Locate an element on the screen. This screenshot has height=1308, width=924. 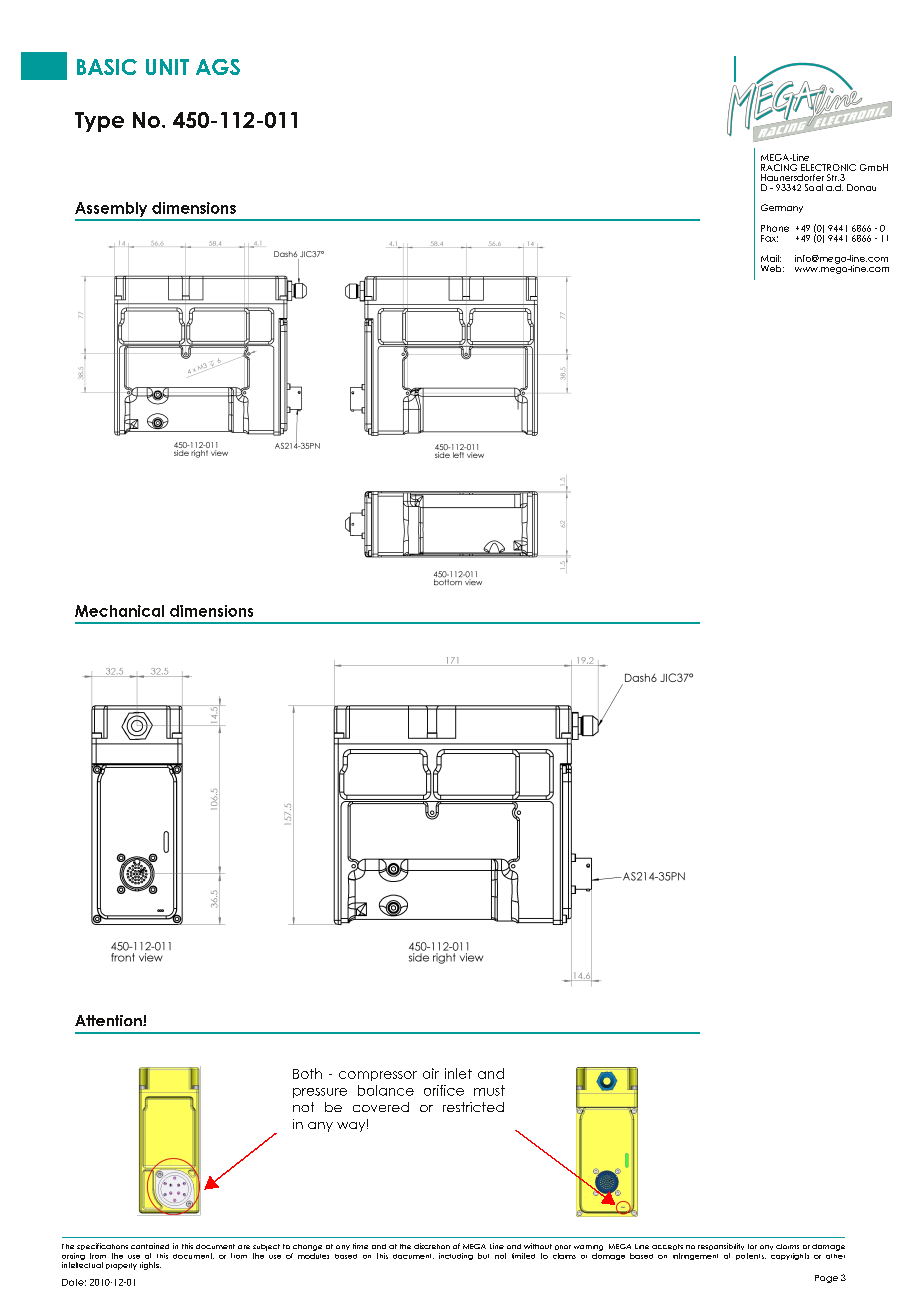
for is located at coordinates (752, 1246).
